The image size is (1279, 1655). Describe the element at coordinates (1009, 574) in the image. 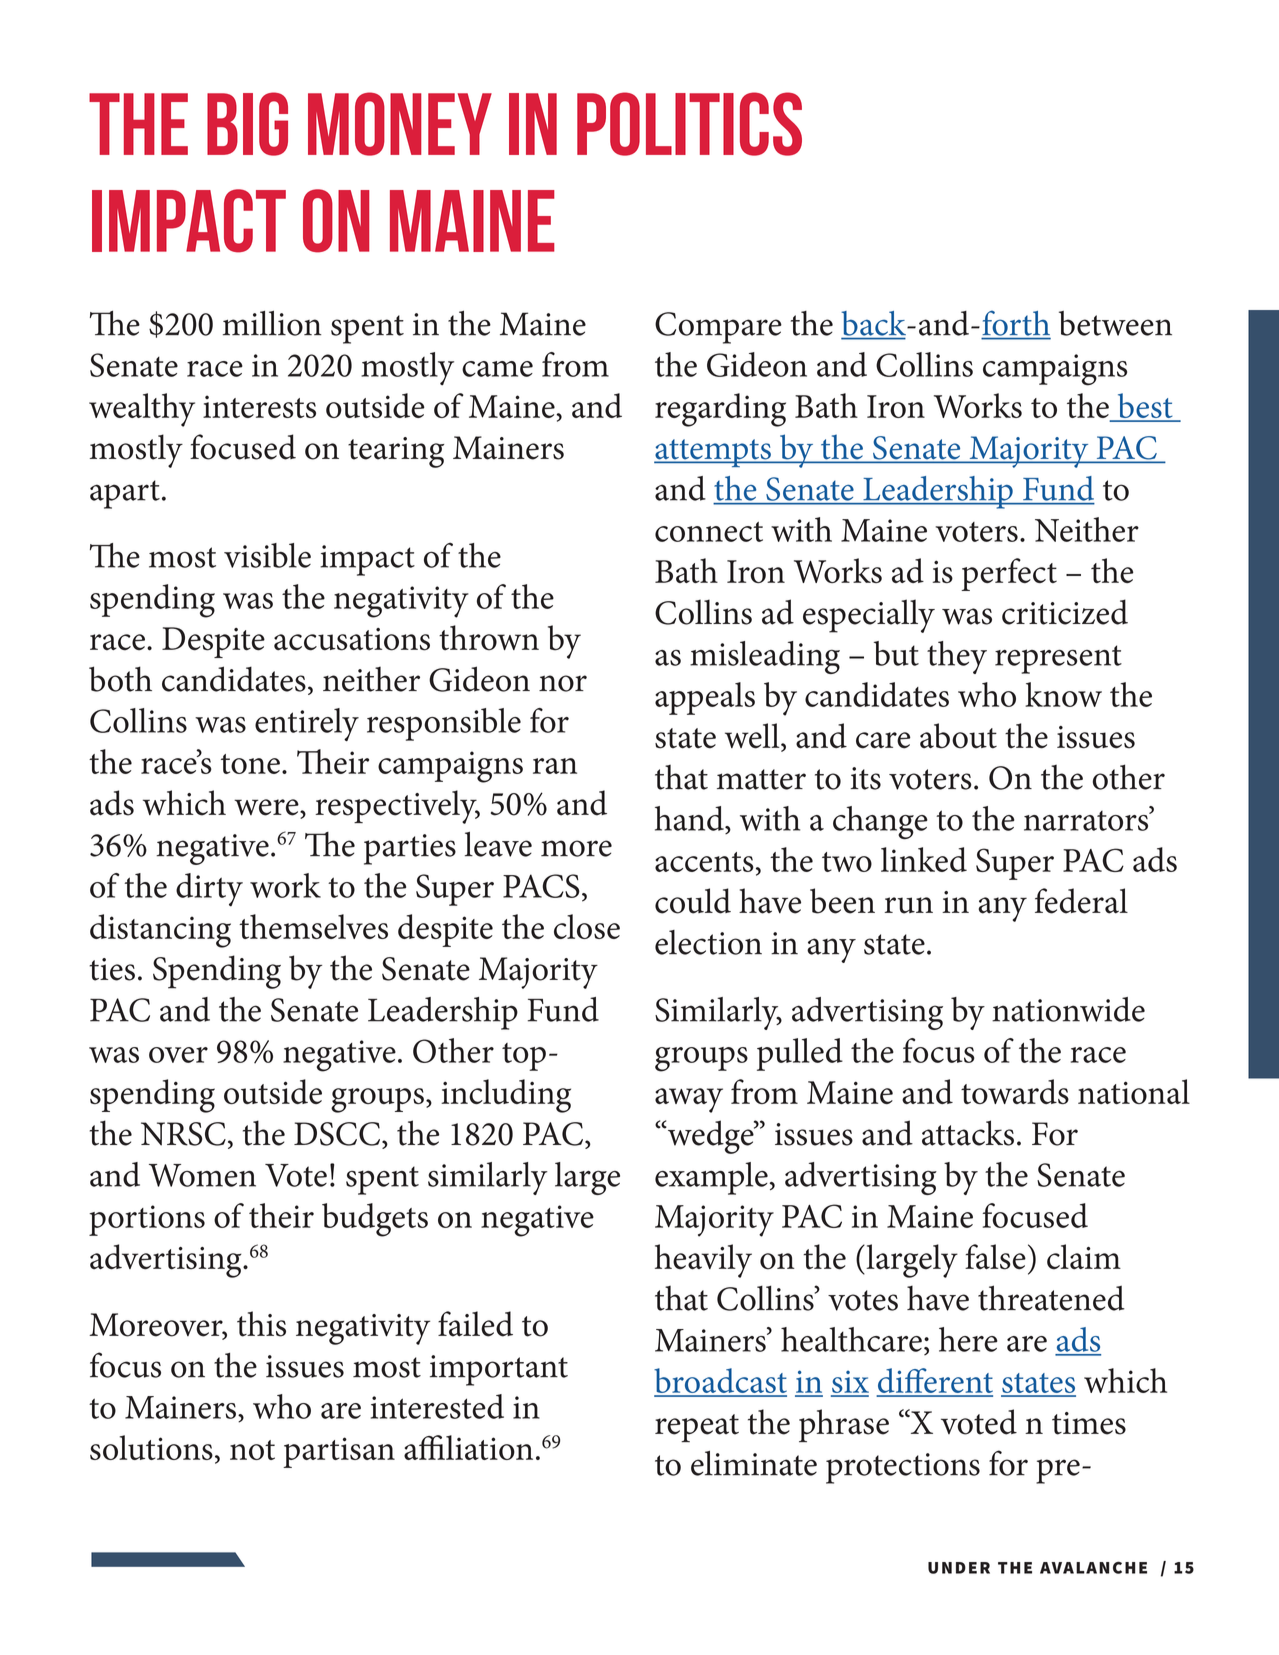

I see `perfect` at that location.
